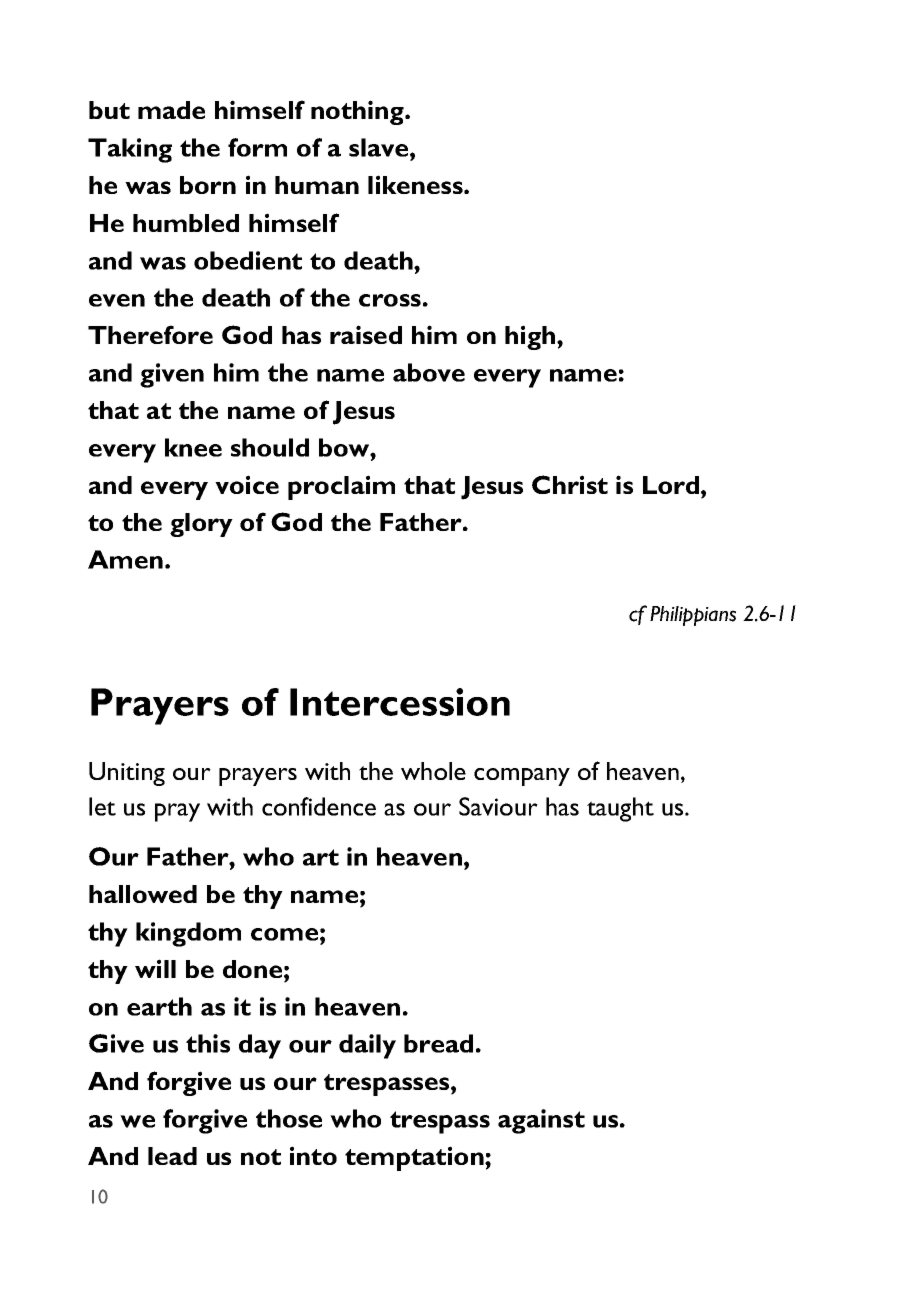 Image resolution: width=924 pixels, height=1311 pixels. Describe the element at coordinates (415, 1158) in the screenshot. I see `temptation` at that location.
